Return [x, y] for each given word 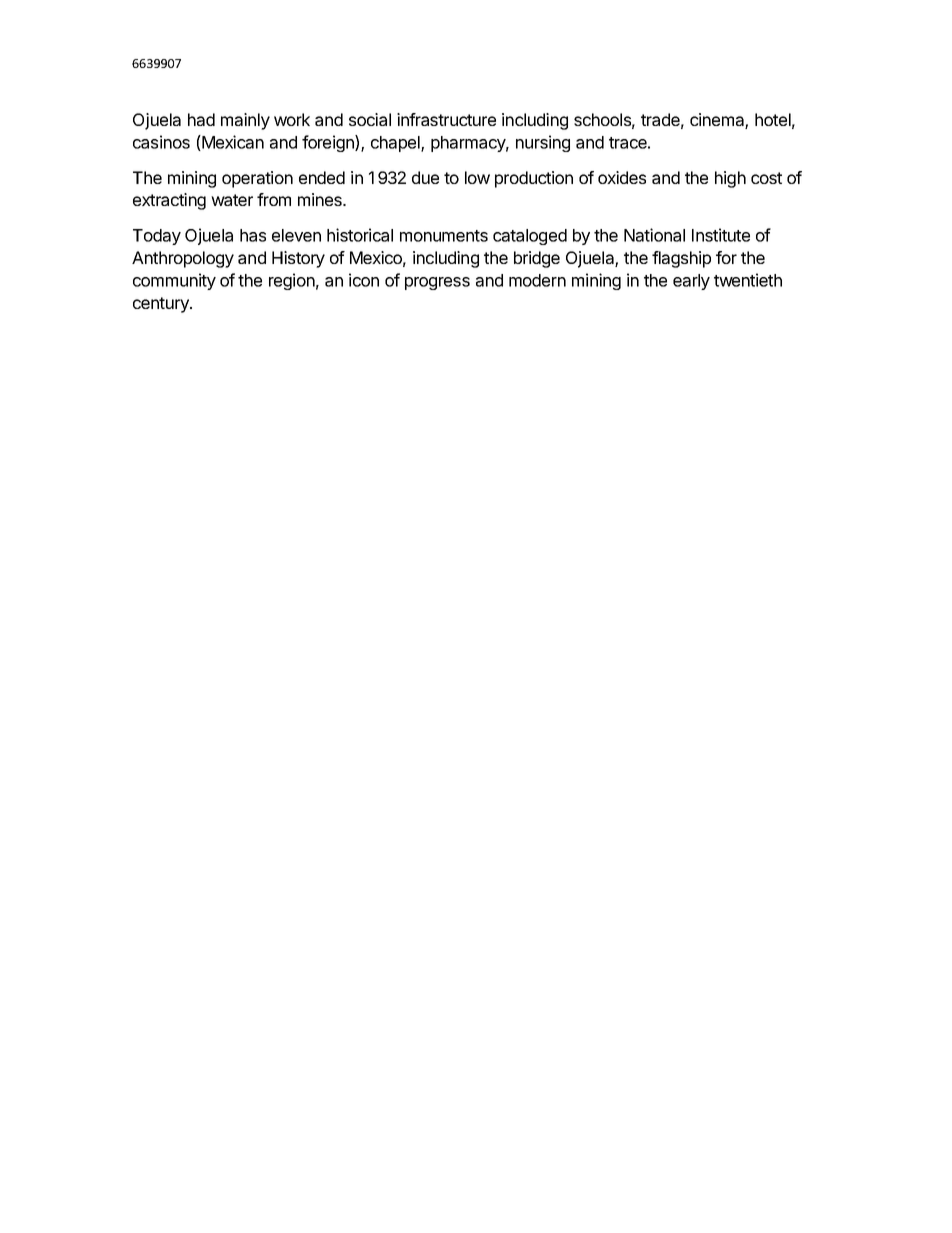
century [162, 305]
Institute [721, 235]
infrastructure [446, 119]
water [232, 200]
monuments [444, 236]
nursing [543, 143]
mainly [245, 121]
